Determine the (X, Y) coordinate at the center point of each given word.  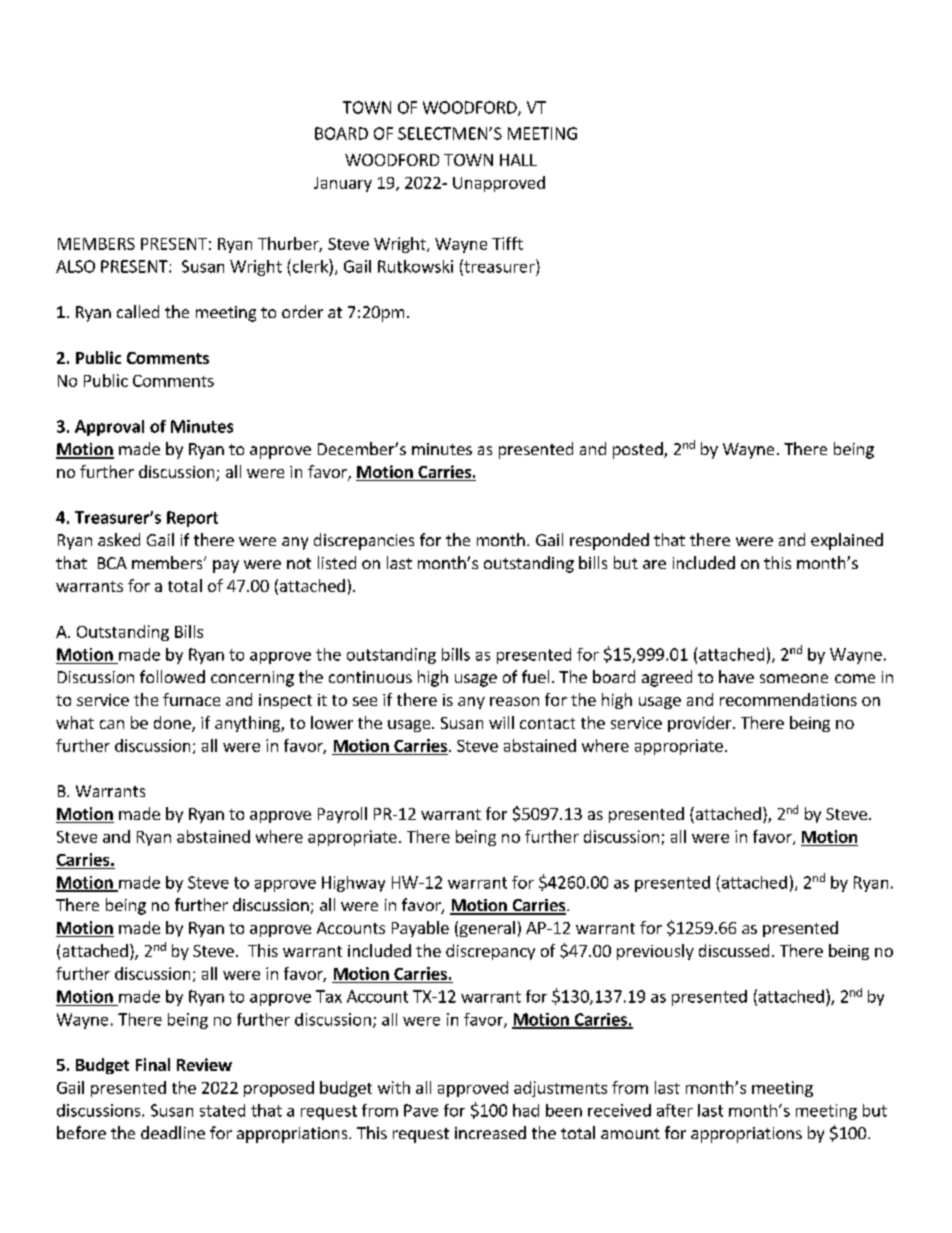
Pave (421, 1110)
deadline (173, 1132)
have (736, 676)
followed (172, 676)
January (343, 184)
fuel (535, 676)
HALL (518, 160)
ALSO (75, 266)
